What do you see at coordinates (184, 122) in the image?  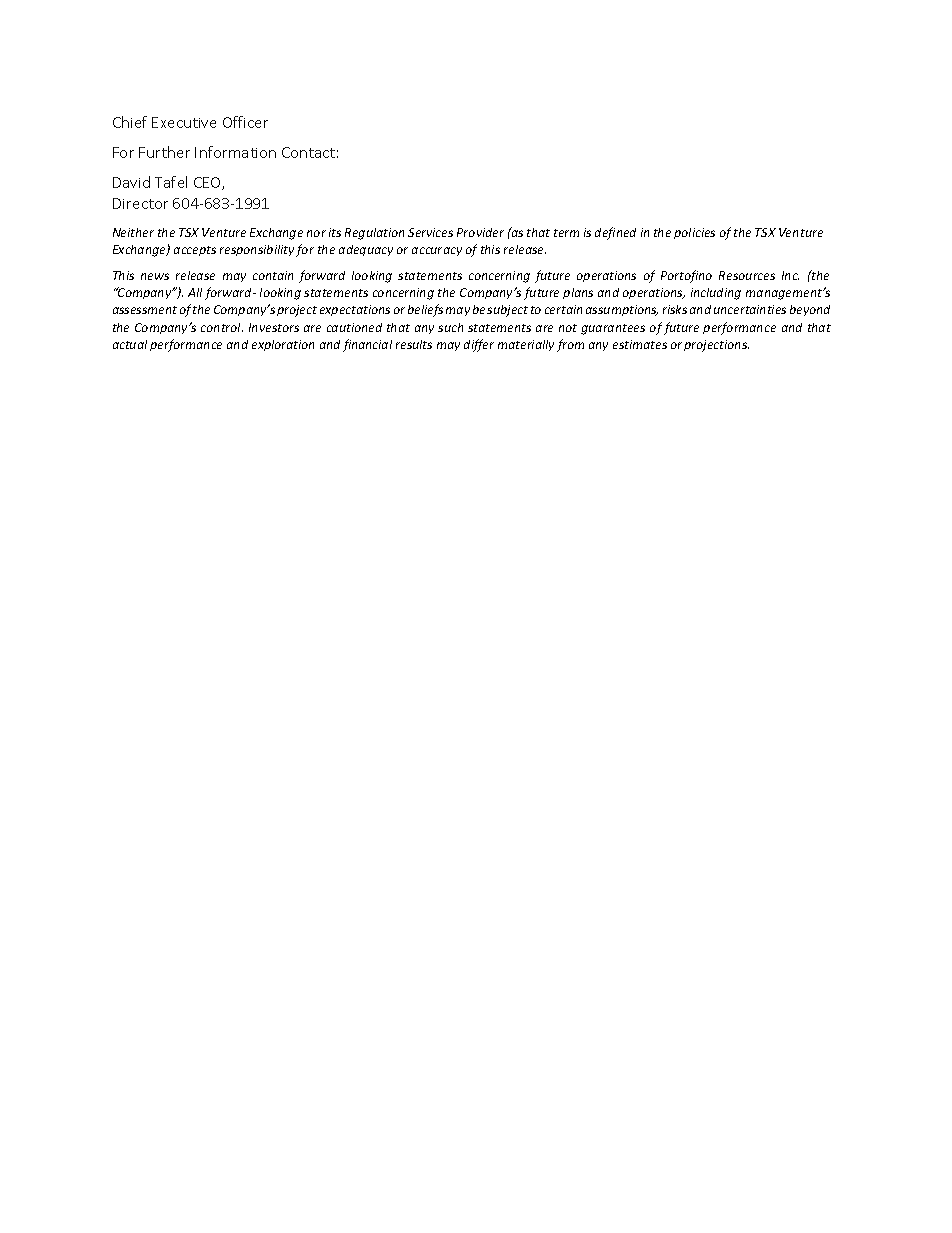 I see `Executive` at bounding box center [184, 122].
